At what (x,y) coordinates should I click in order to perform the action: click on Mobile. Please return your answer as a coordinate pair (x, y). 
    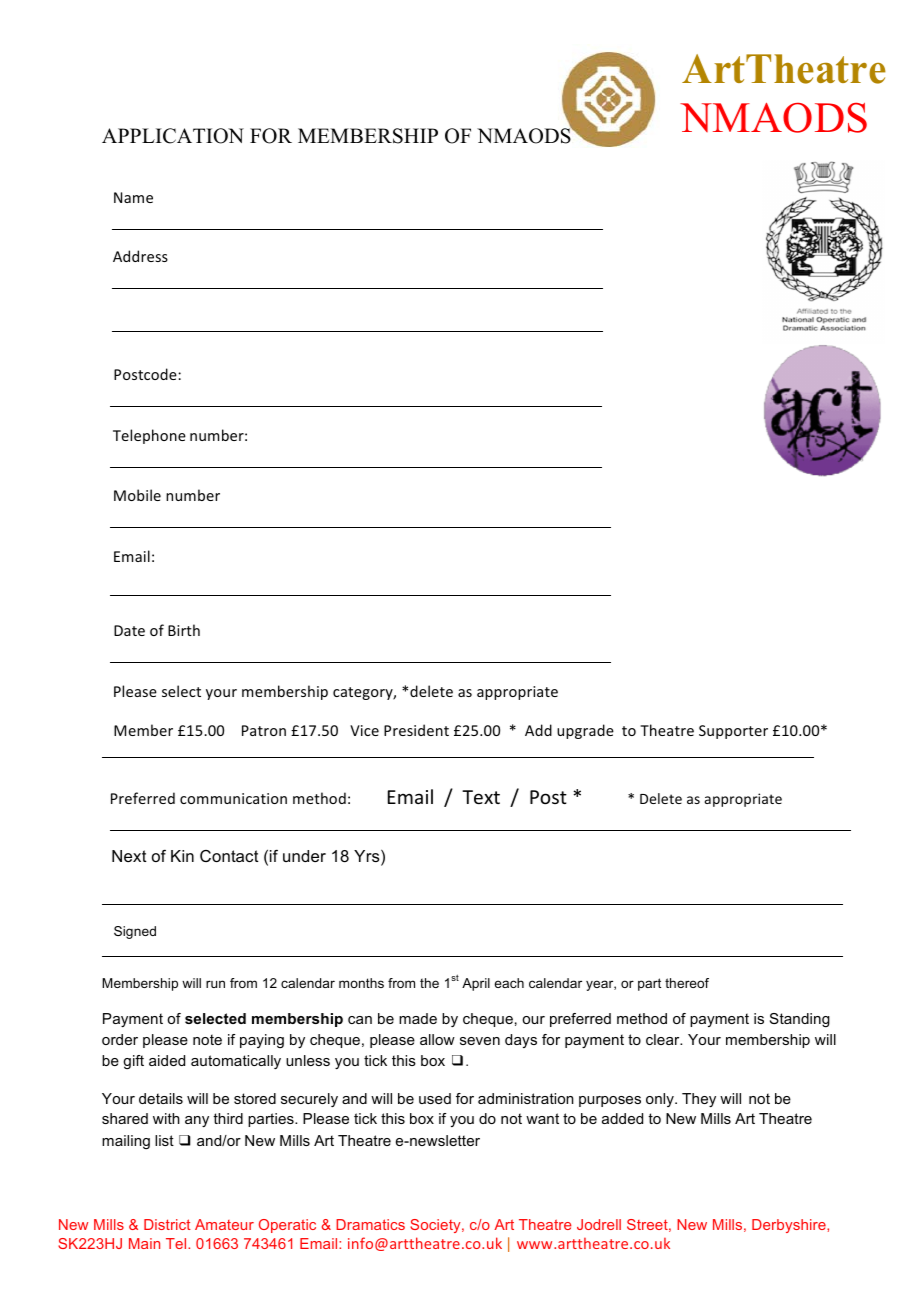
    Looking at the image, I should click on (137, 495).
